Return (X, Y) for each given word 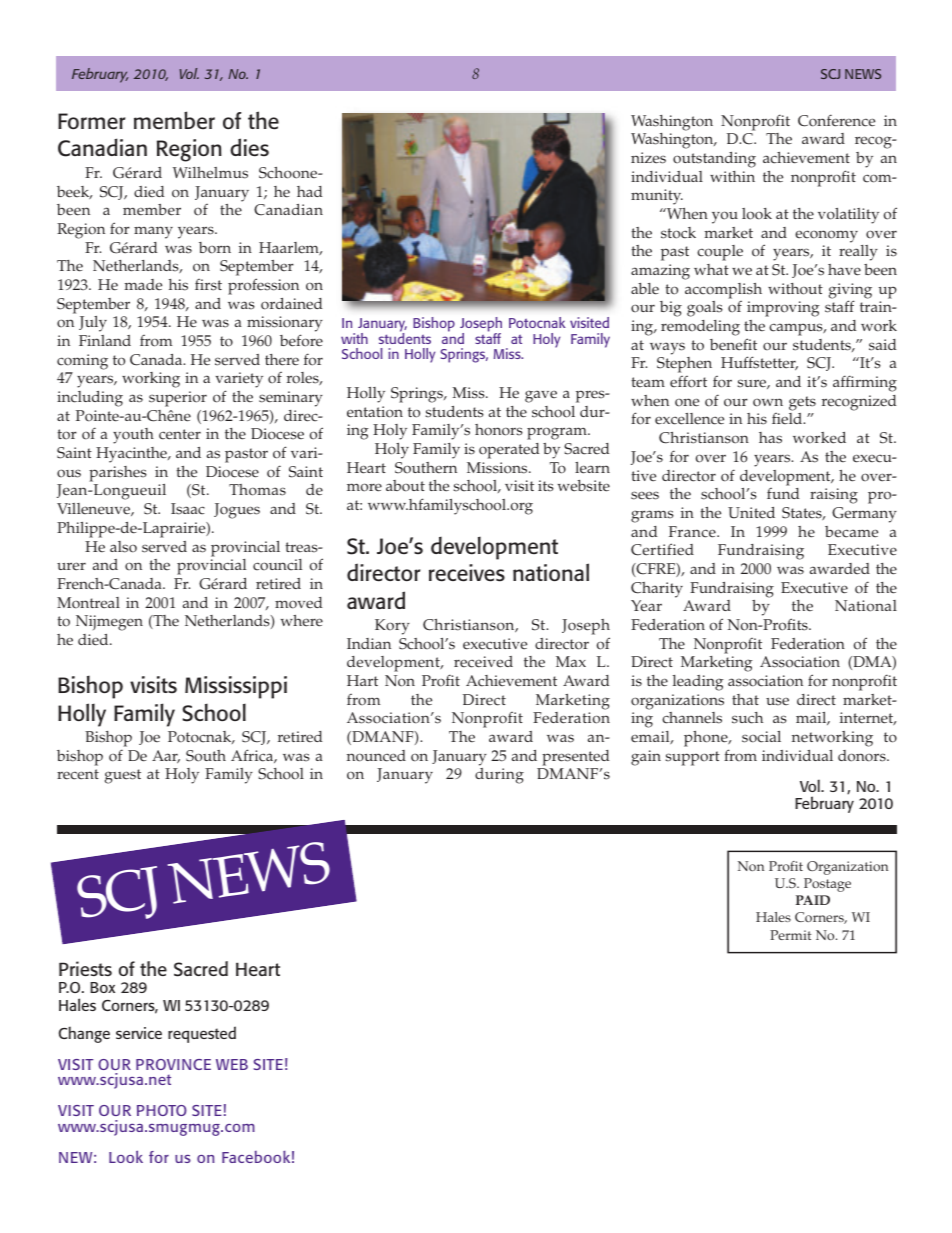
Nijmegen (109, 623)
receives (467, 573)
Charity (657, 590)
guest (123, 776)
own (768, 402)
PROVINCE (173, 1064)
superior (178, 399)
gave (541, 396)
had (310, 191)
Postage (827, 885)
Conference (836, 120)
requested (202, 1034)
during (499, 776)
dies (249, 147)
